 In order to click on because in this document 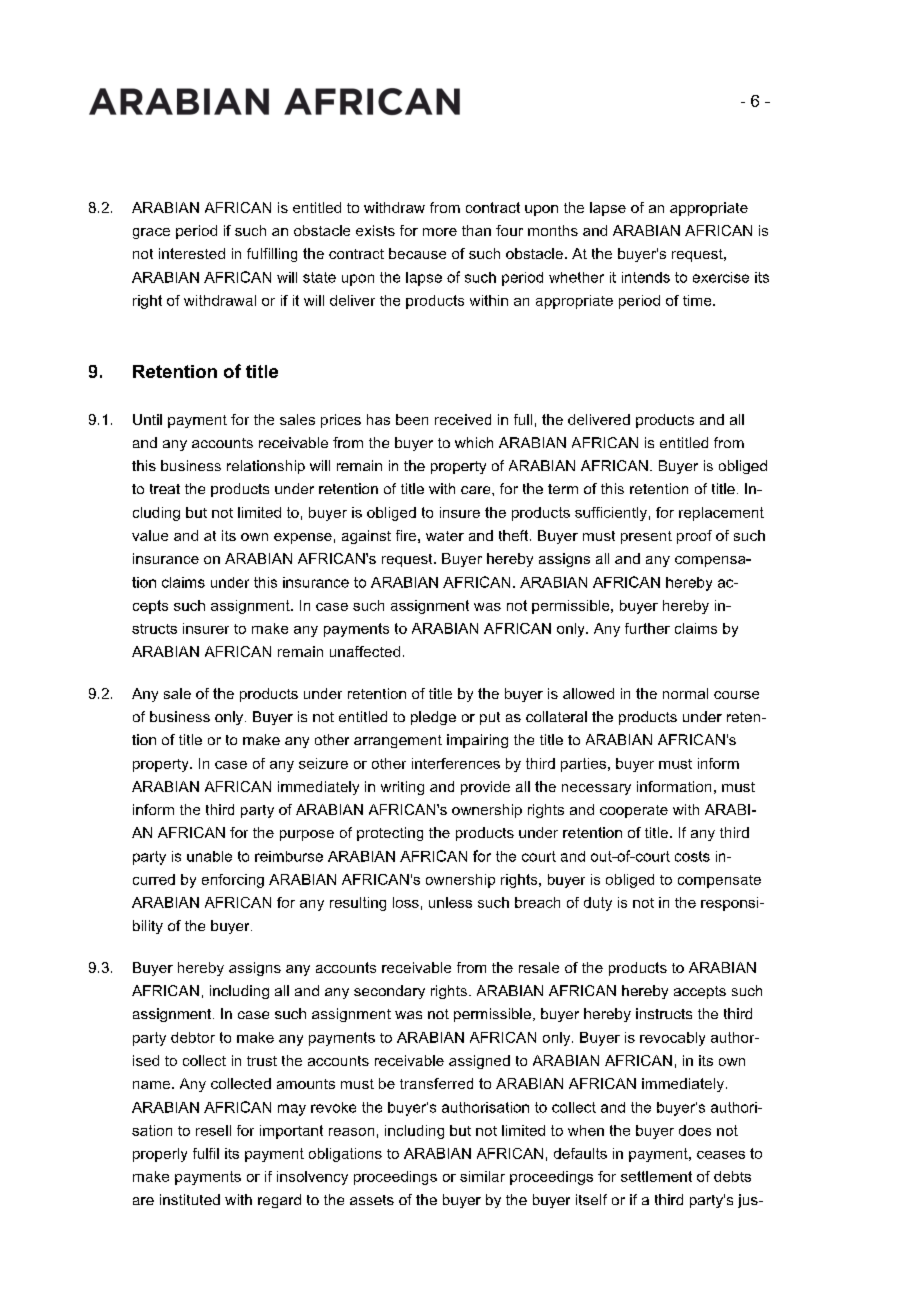, I will do `click(417, 253)`.
